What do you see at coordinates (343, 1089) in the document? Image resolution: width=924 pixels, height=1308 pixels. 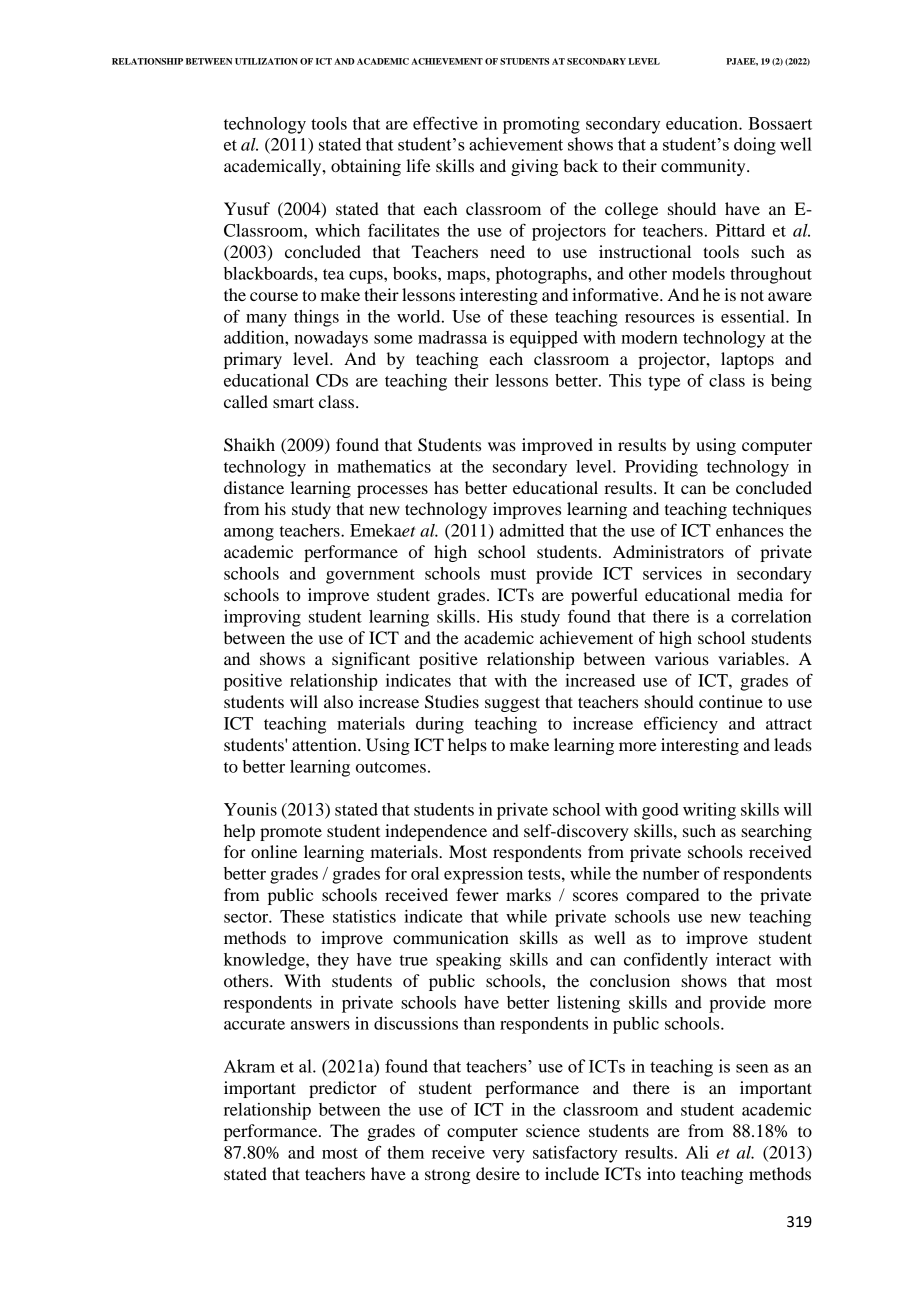 I see `predictor` at bounding box center [343, 1089].
